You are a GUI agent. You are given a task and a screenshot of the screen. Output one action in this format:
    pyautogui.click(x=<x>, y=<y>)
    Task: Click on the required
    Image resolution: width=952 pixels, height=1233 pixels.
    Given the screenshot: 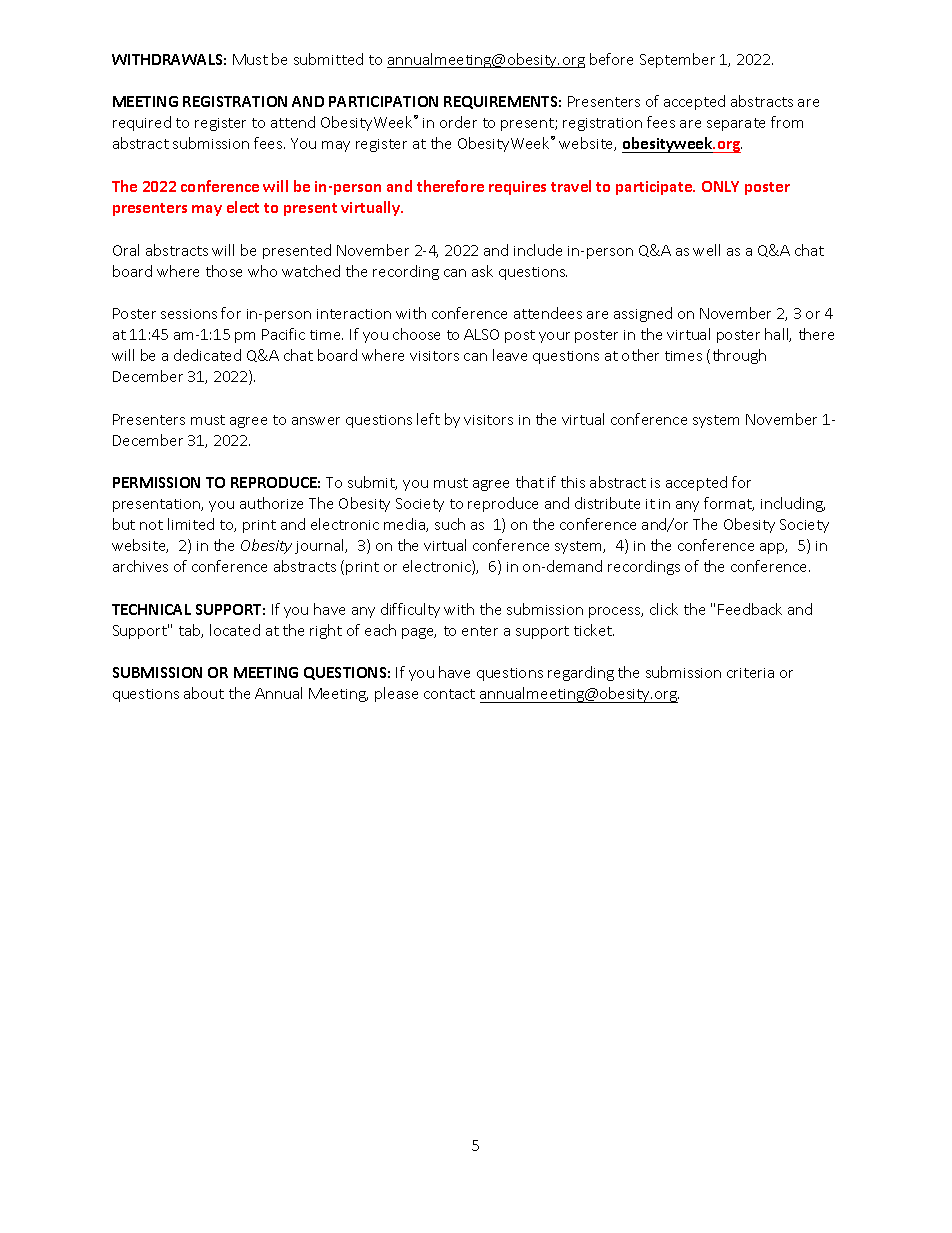 What is the action you would take?
    pyautogui.click(x=142, y=123)
